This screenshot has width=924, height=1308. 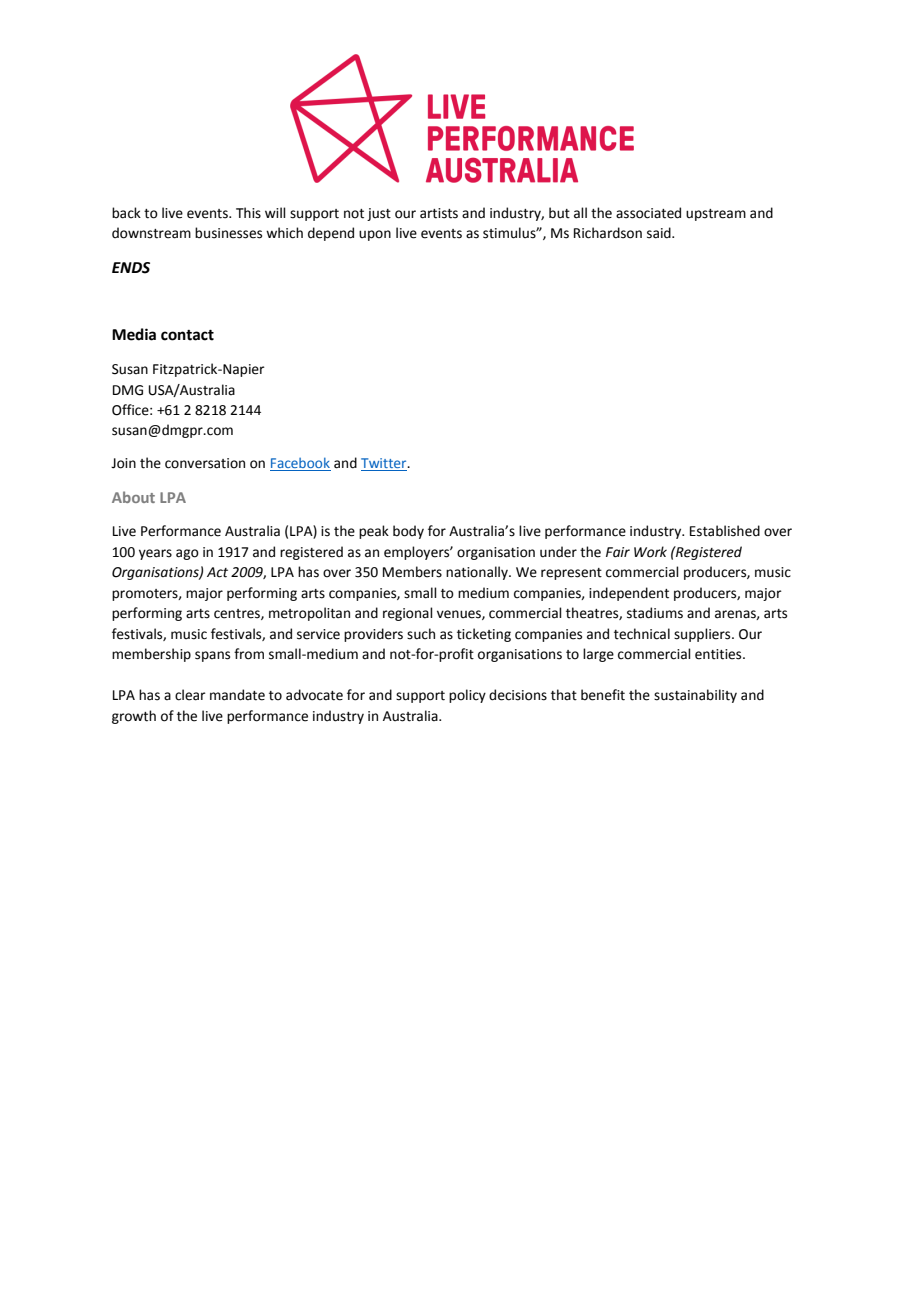 What do you see at coordinates (228, 233) in the screenshot?
I see `businesses` at bounding box center [228, 233].
